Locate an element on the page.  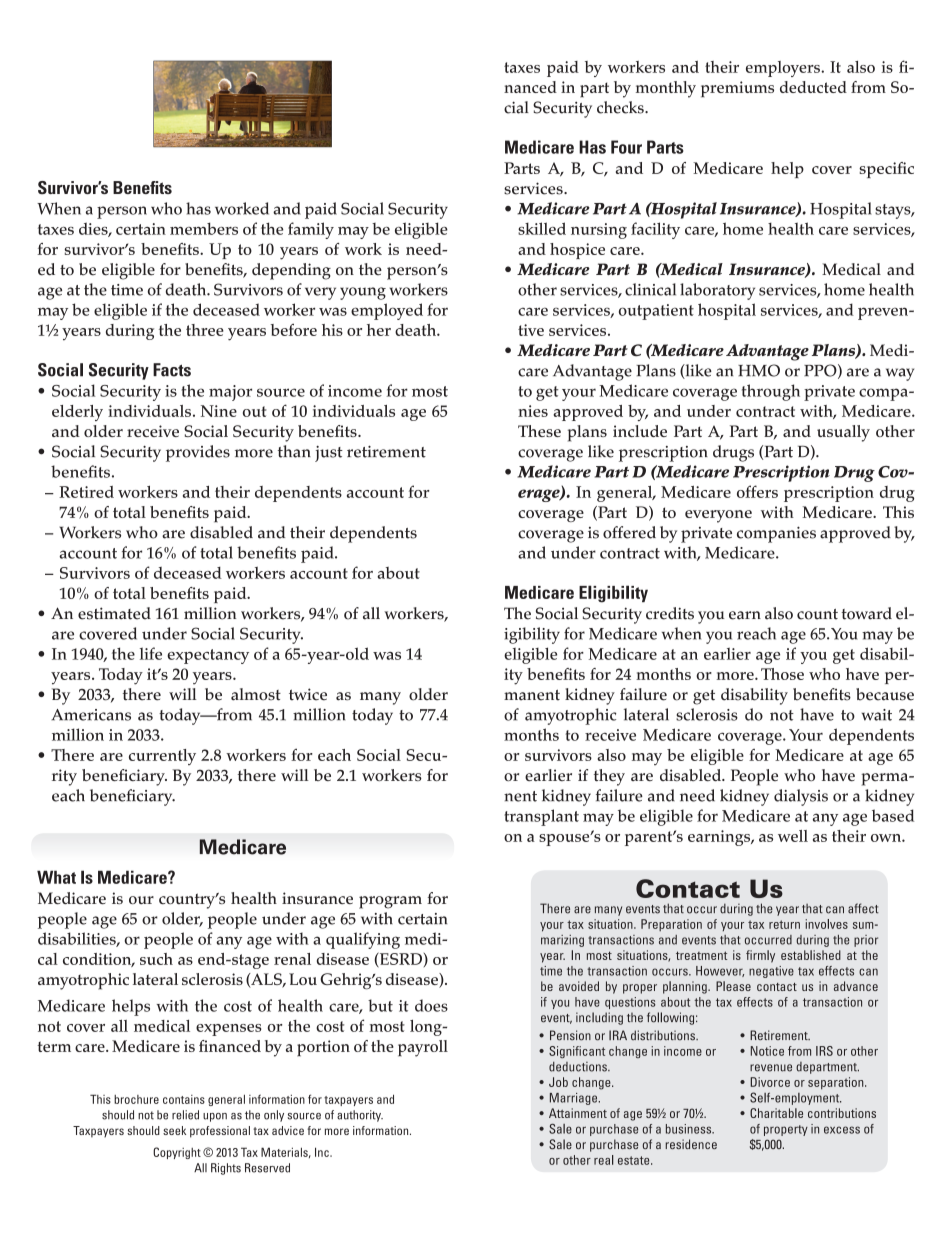
deducted is located at coordinates (813, 87).
